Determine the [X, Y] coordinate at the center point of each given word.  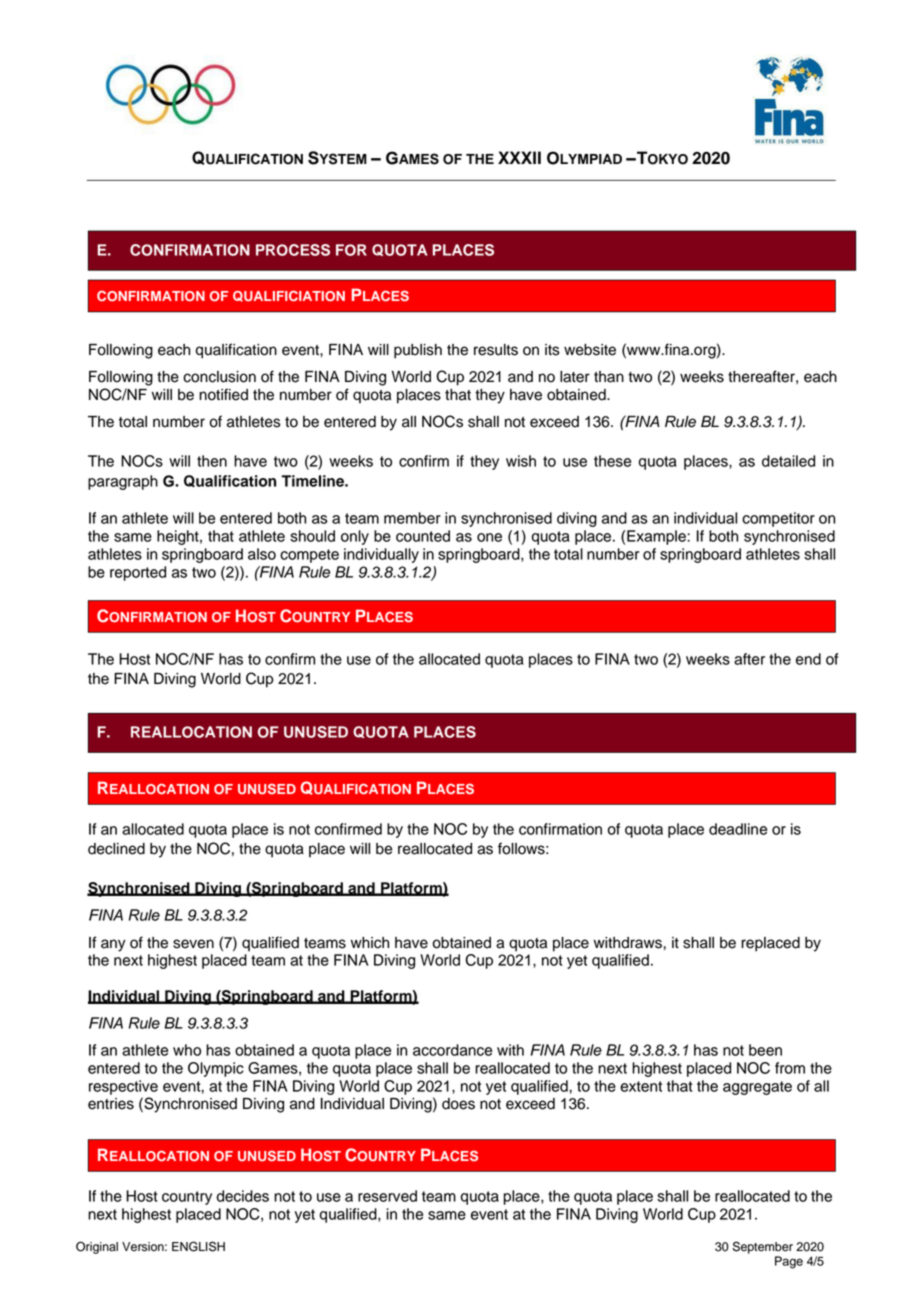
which [370, 943]
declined [116, 849]
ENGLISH [198, 1246]
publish [418, 351]
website [590, 350]
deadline [738, 829]
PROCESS [293, 250]
